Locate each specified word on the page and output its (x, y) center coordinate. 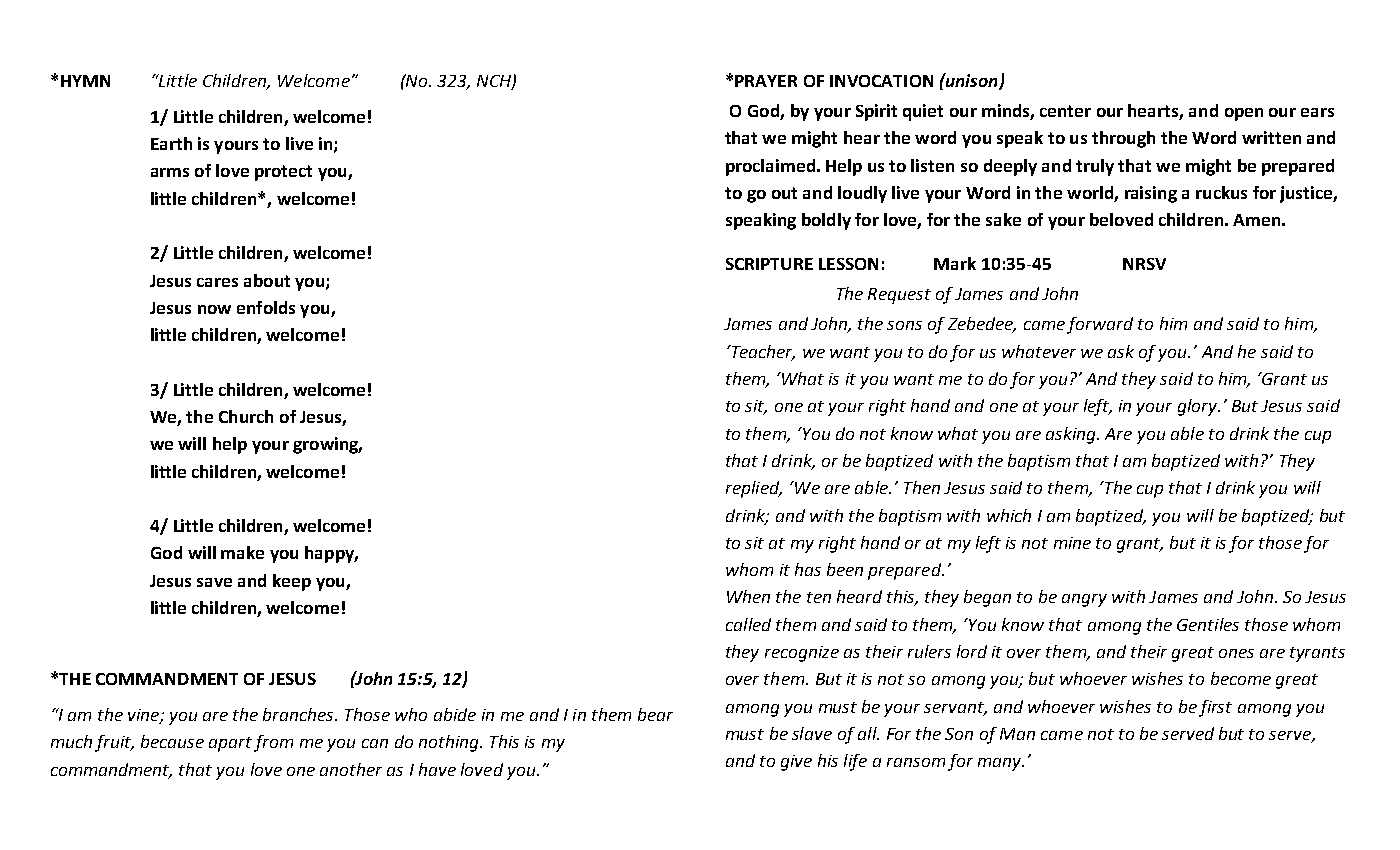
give (796, 763)
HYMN (85, 81)
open (1244, 114)
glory (1198, 407)
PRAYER (766, 81)
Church (246, 416)
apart (230, 744)
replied (754, 489)
